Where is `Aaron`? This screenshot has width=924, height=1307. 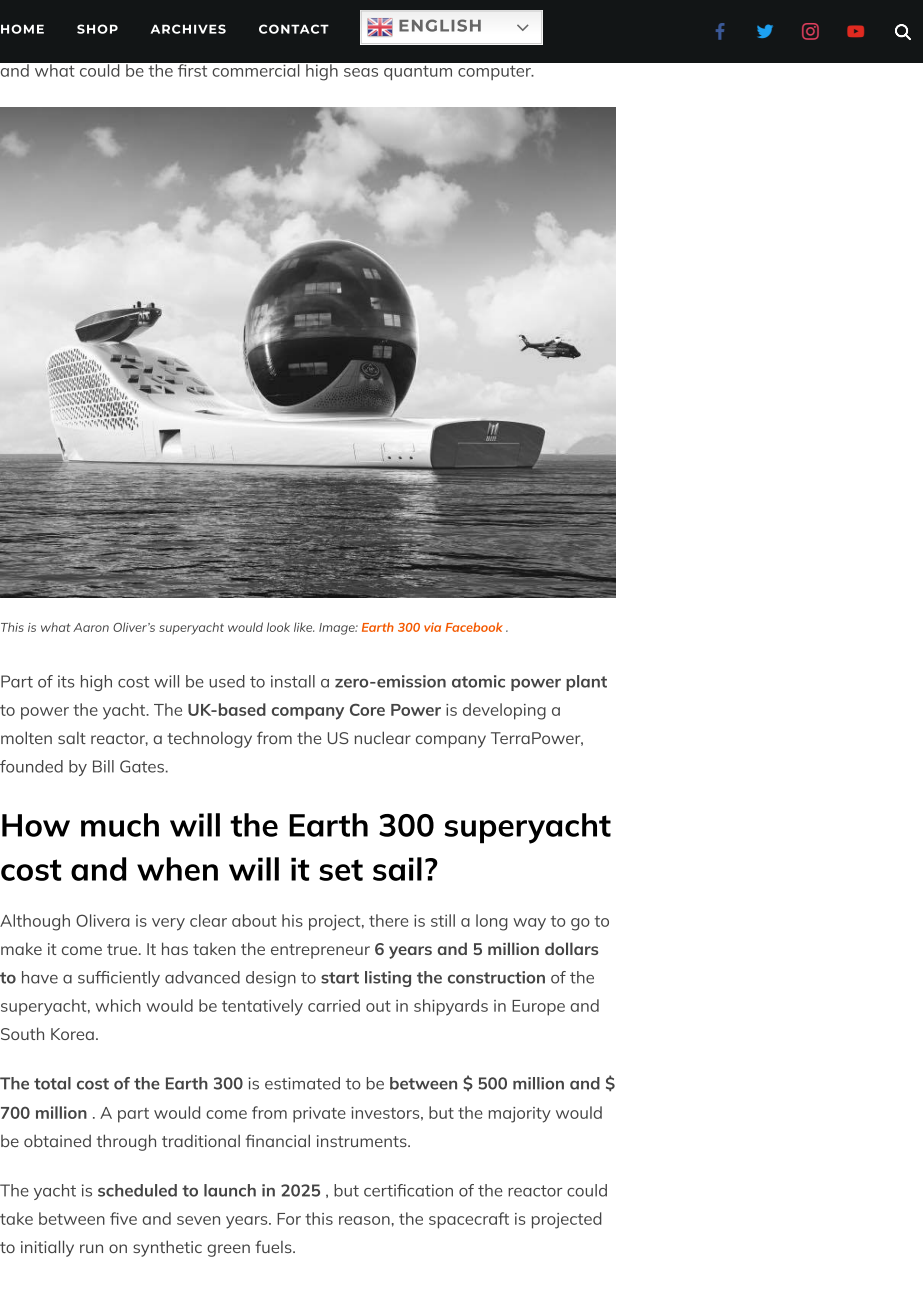 Aaron is located at coordinates (91, 627).
